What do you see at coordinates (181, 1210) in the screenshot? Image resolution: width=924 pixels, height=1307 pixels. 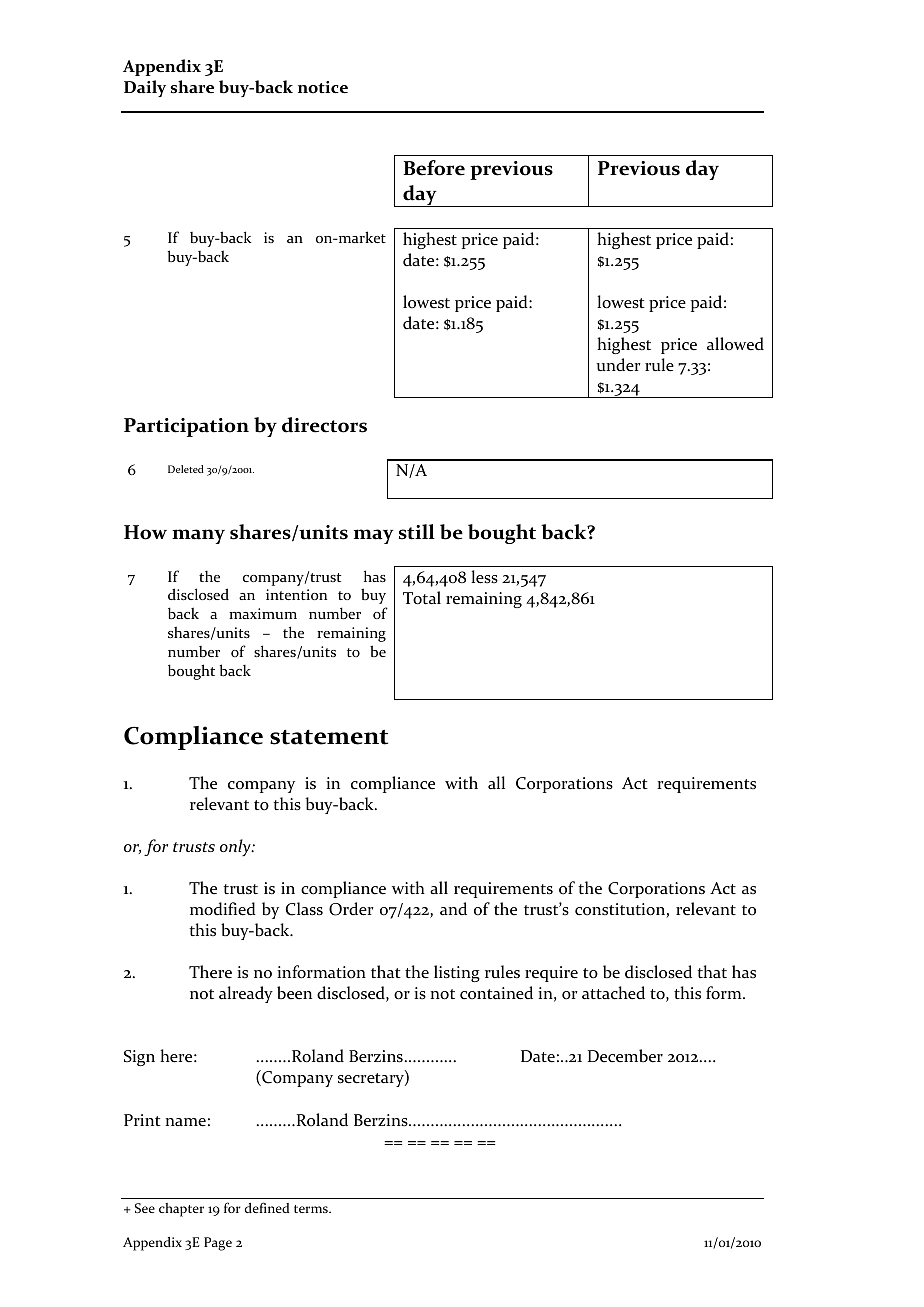 I see `chapter` at bounding box center [181, 1210].
